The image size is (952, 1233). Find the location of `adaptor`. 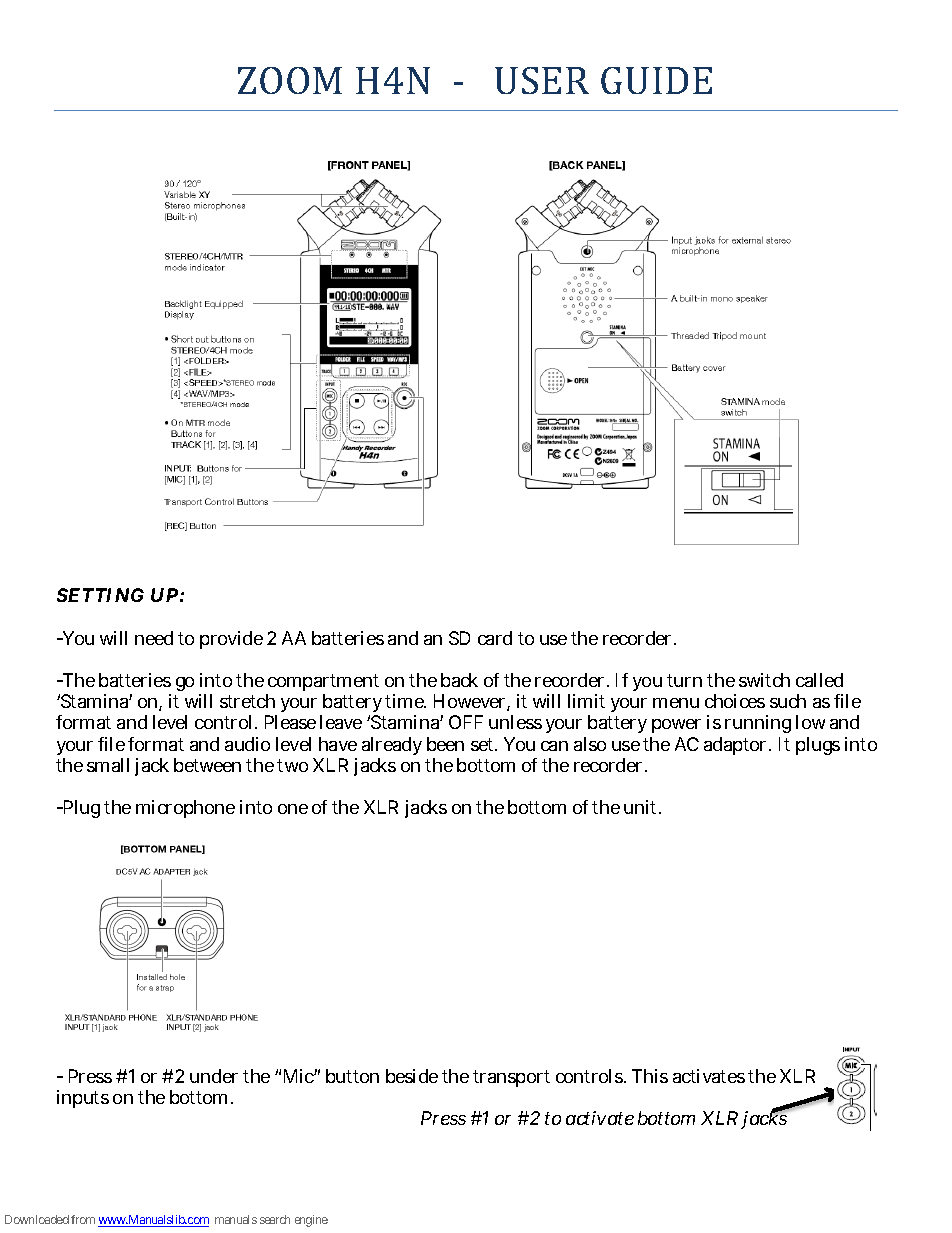

adaptor is located at coordinates (737, 746).
